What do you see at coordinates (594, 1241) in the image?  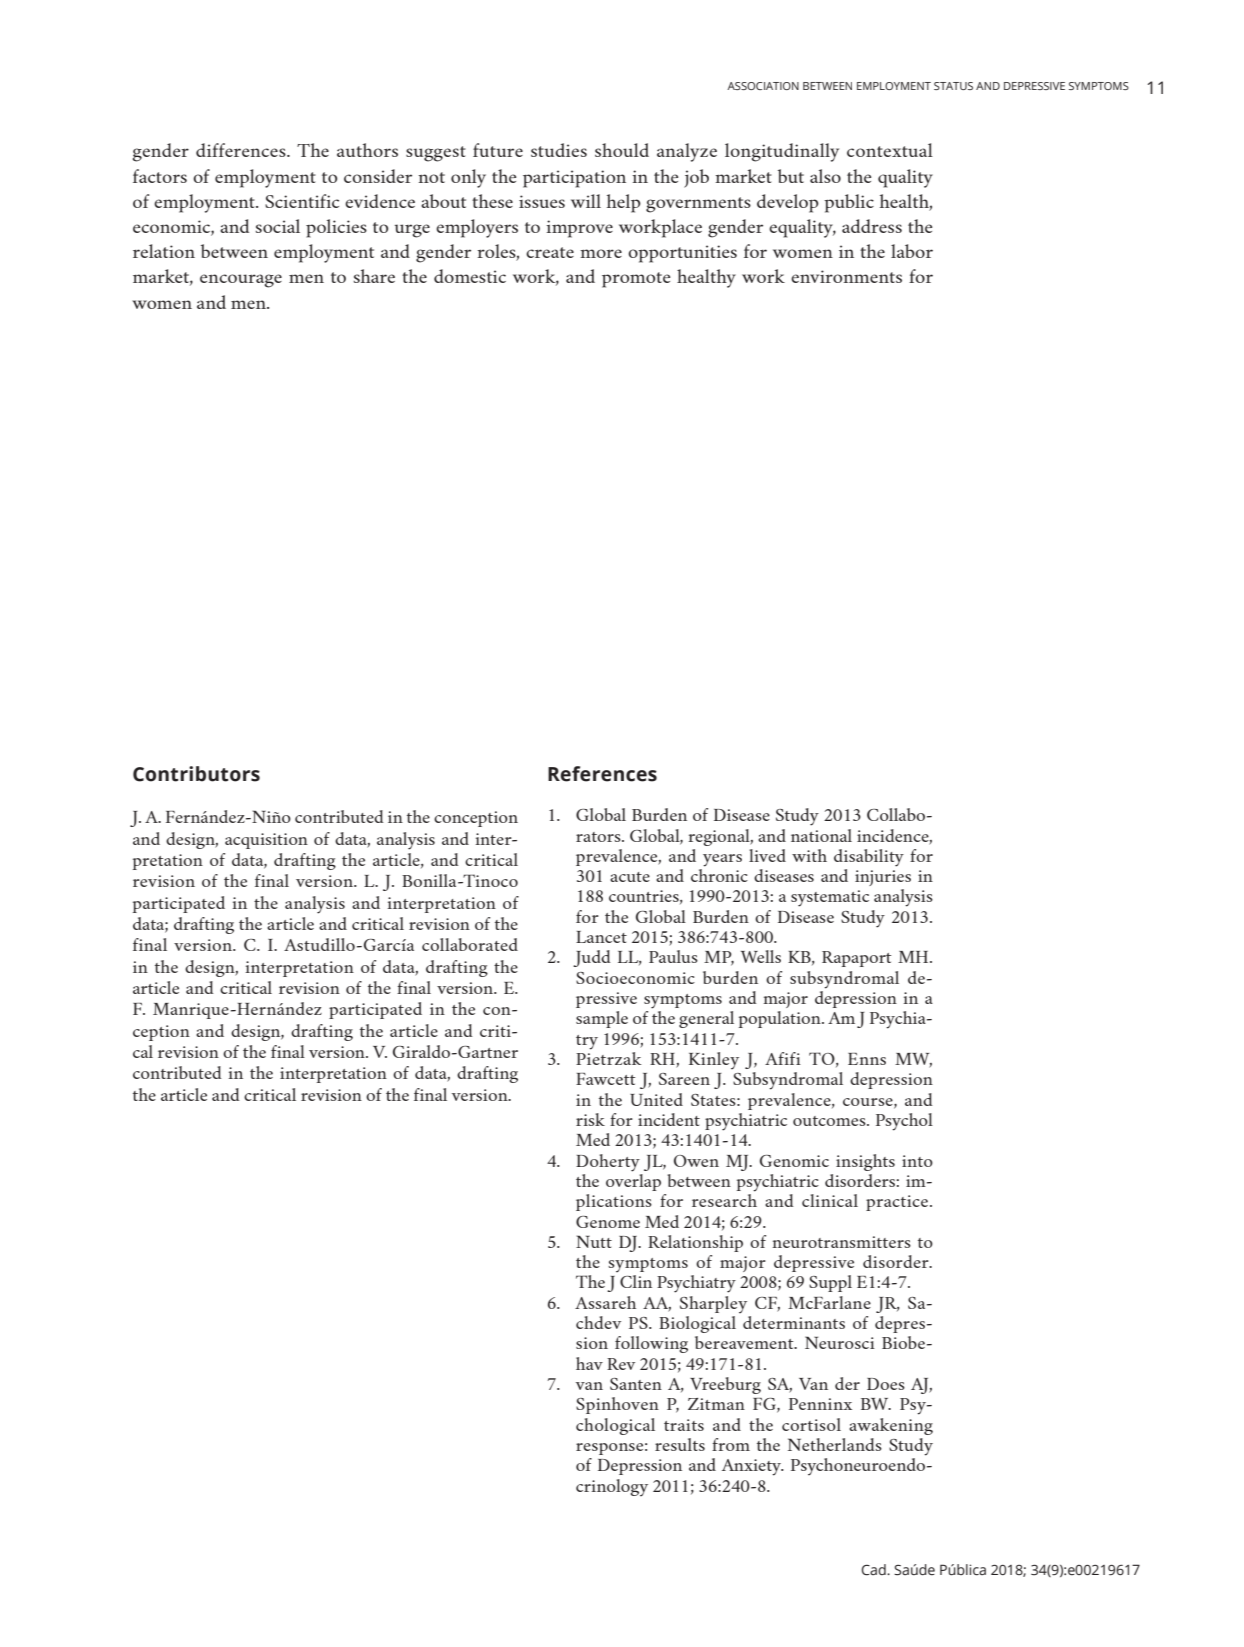 I see `Nutt` at bounding box center [594, 1241].
